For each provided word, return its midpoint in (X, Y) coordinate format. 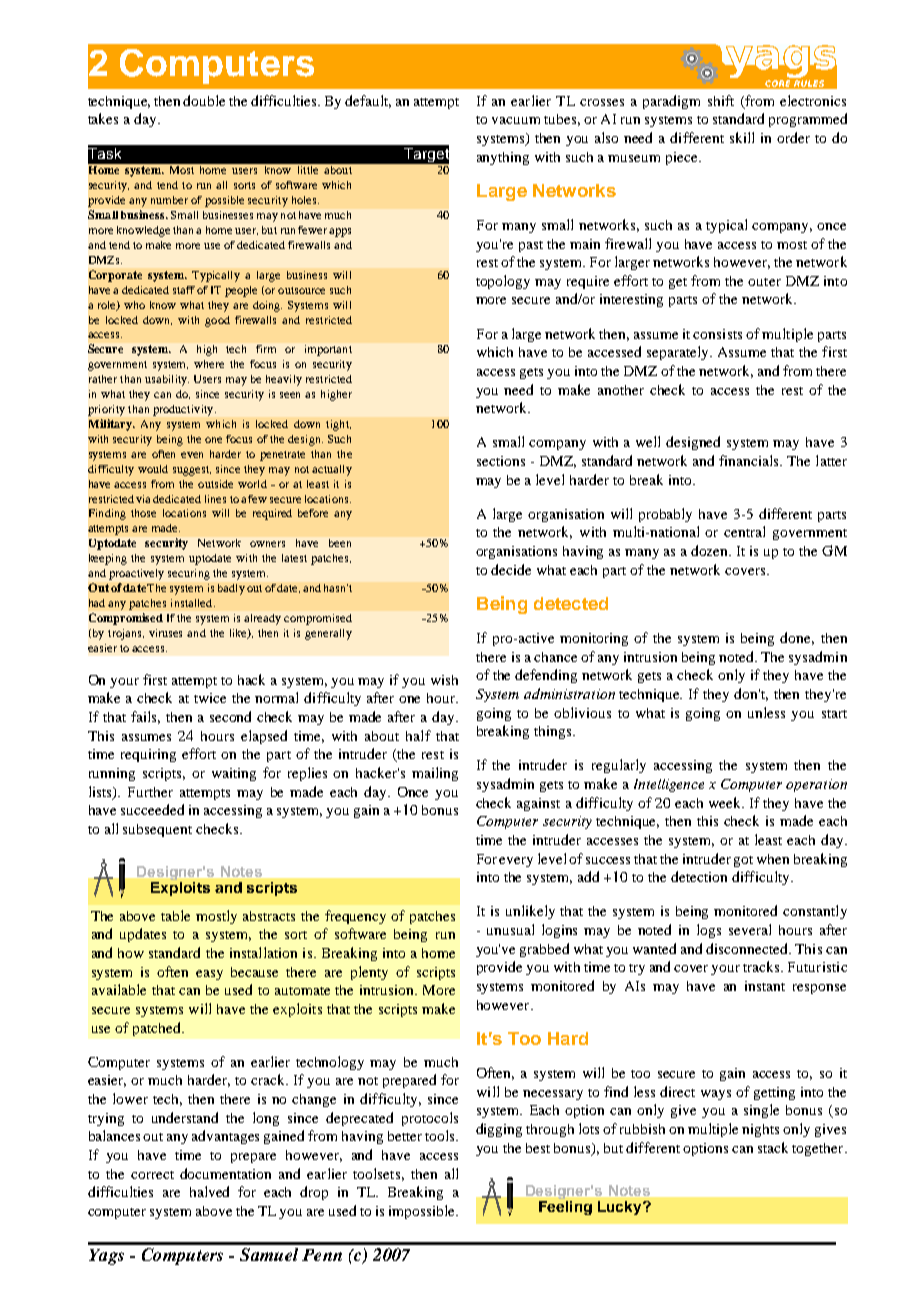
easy (209, 975)
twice (210, 698)
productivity (184, 410)
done (797, 638)
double (204, 100)
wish (444, 680)
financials (750, 460)
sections (501, 461)
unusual (510, 929)
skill (742, 137)
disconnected (748, 948)
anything (503, 158)
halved (209, 1191)
